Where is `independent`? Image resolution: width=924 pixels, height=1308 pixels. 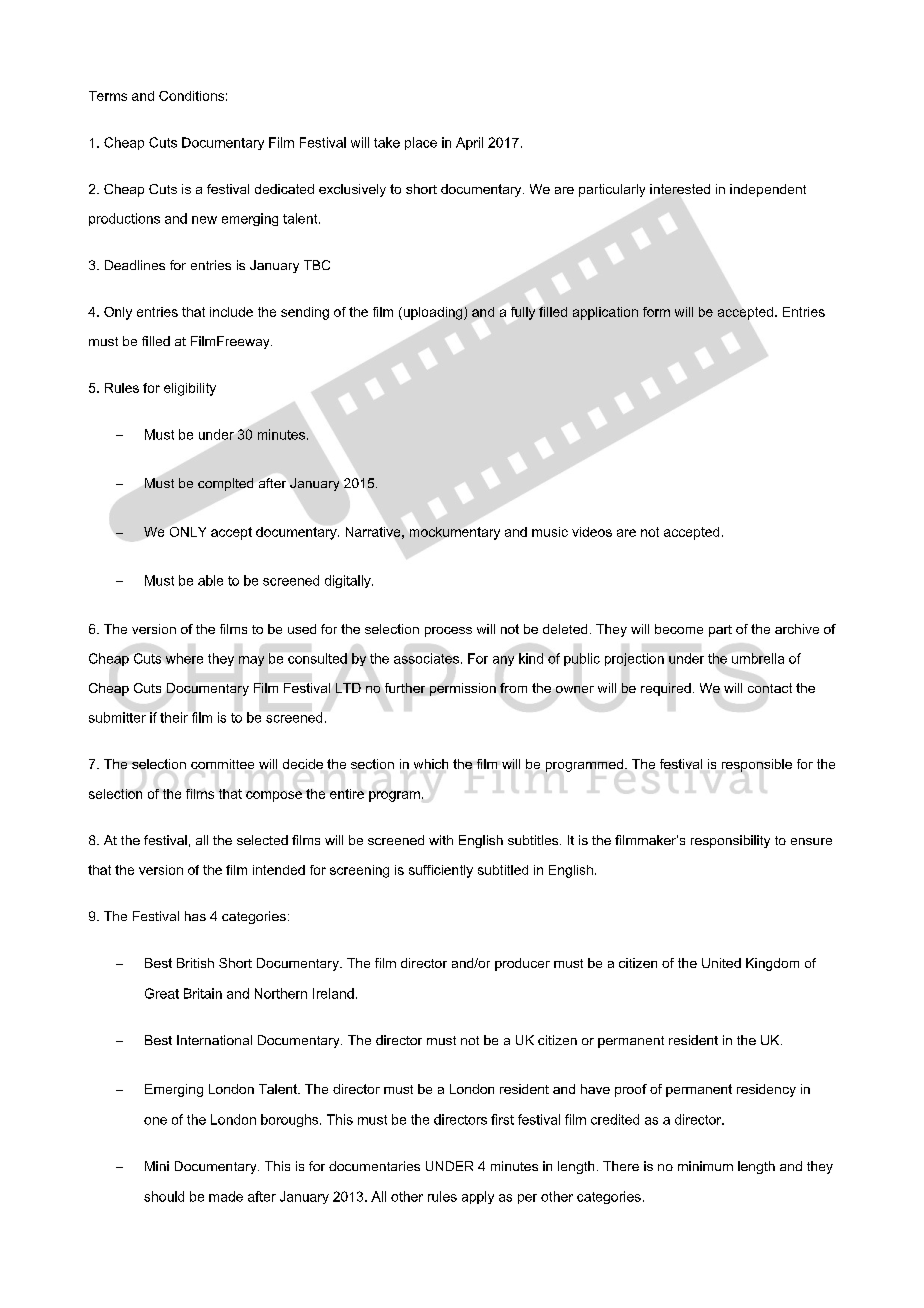
independent is located at coordinates (768, 190).
